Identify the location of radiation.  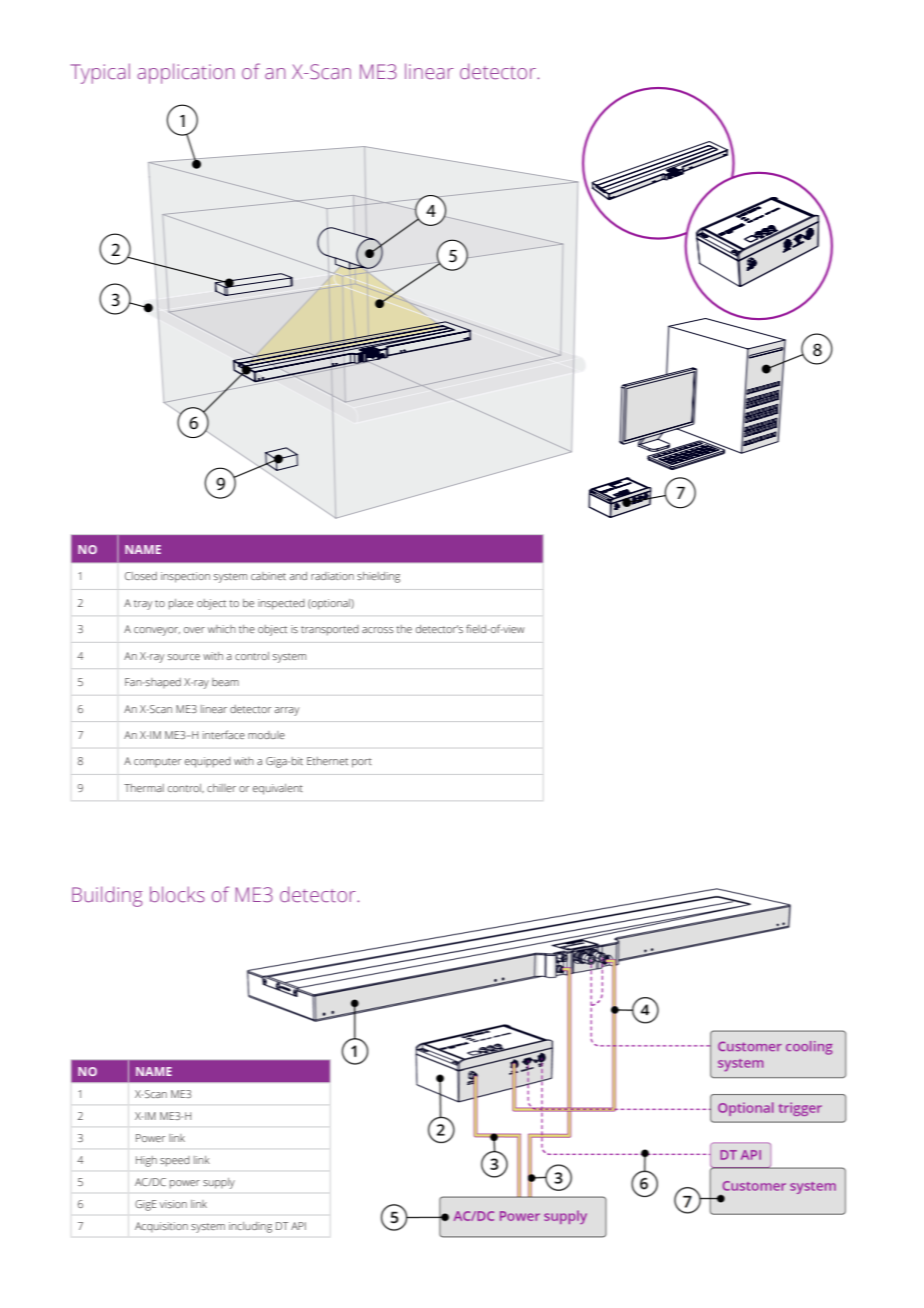
(332, 576).
